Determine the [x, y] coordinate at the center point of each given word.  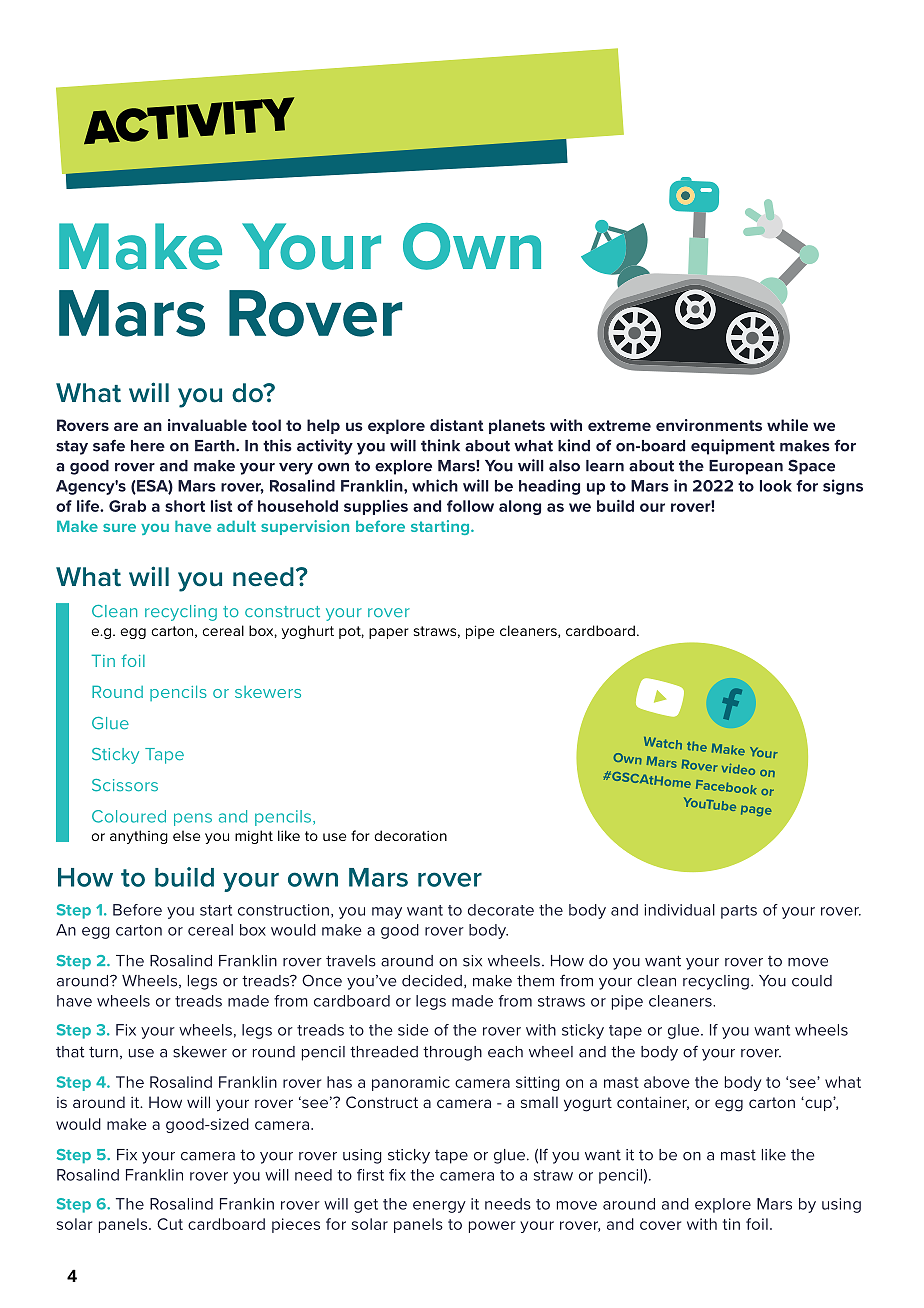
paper [389, 633]
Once [322, 980]
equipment [733, 447]
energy [439, 1207]
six [472, 961]
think [440, 445]
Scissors [125, 785]
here [148, 446]
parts [739, 912]
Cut [170, 1224]
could [812, 981]
